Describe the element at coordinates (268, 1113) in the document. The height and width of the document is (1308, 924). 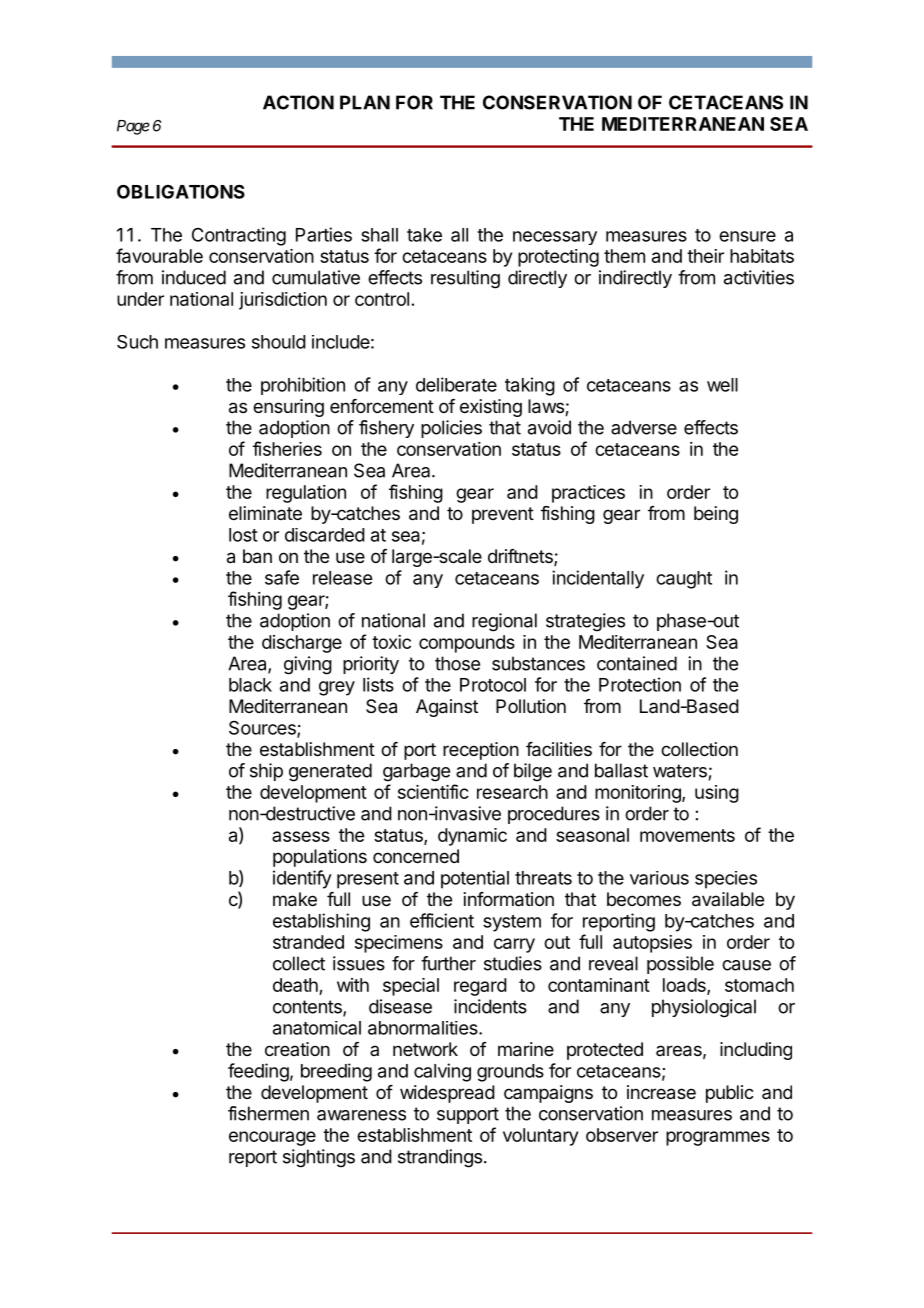
I see `fishermen` at that location.
